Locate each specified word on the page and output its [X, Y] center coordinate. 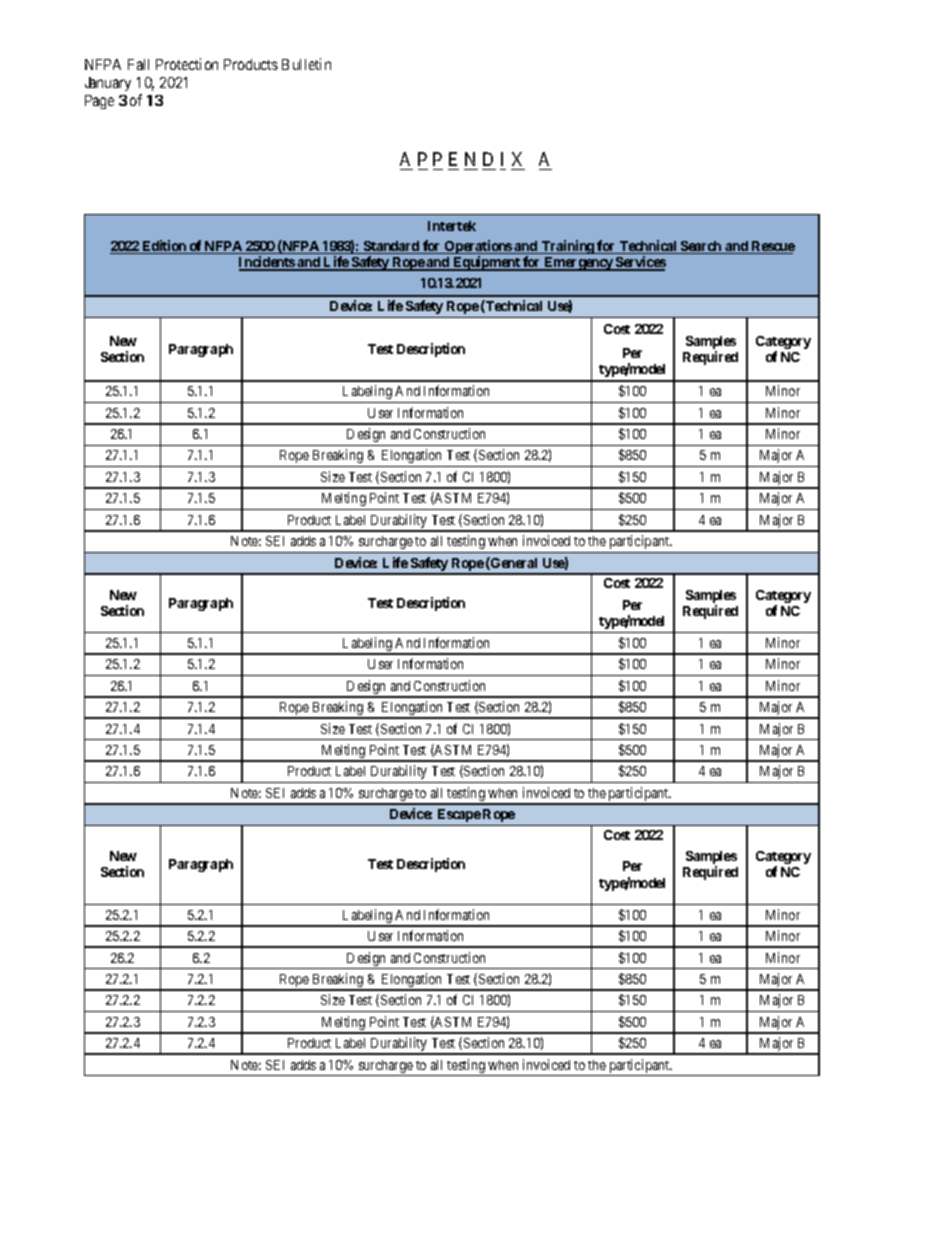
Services [640, 263]
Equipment [486, 263]
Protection [187, 64]
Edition [164, 247]
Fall [138, 64]
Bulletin [306, 64]
